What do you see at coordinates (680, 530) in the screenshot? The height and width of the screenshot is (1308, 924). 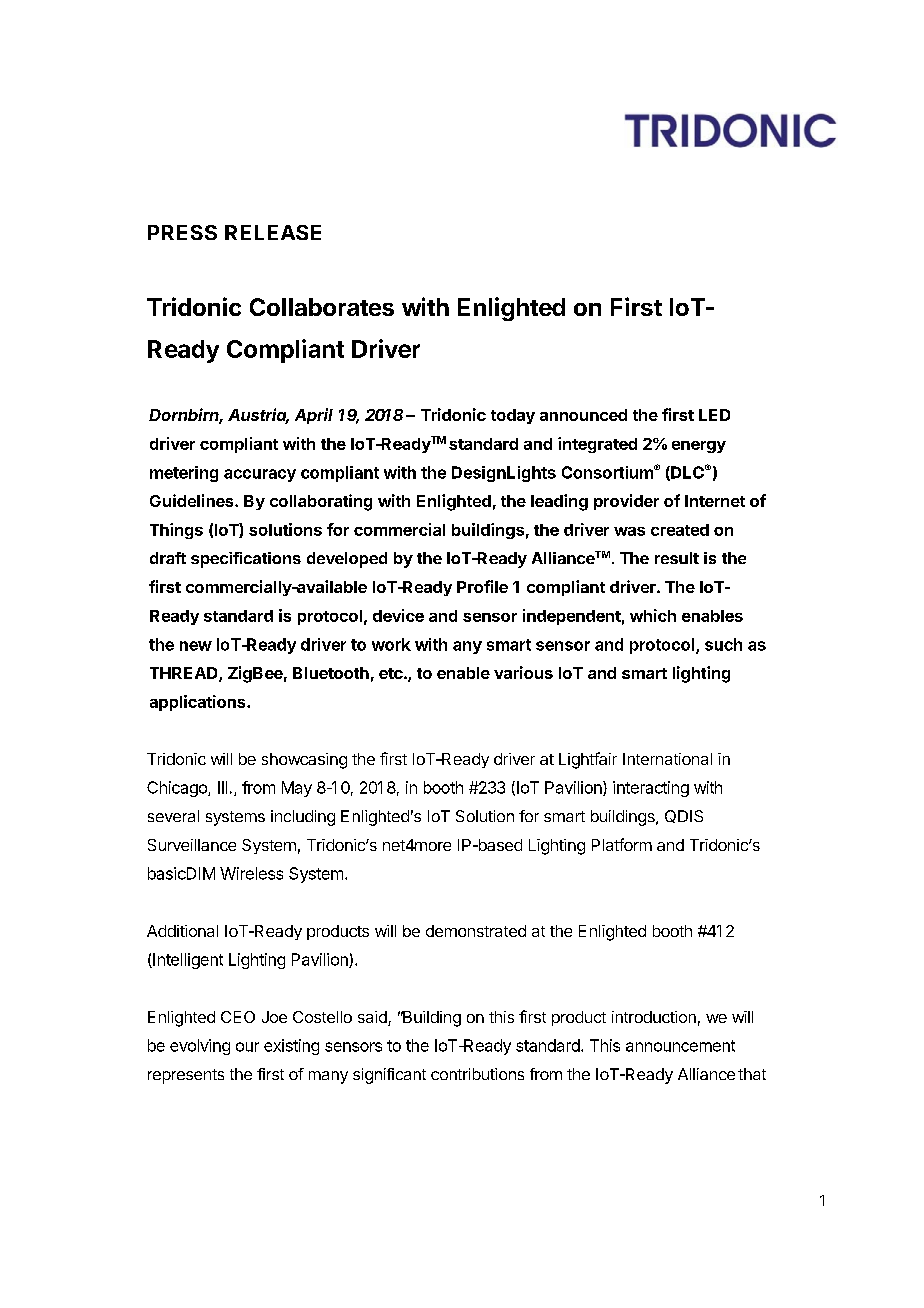 I see `created` at bounding box center [680, 530].
